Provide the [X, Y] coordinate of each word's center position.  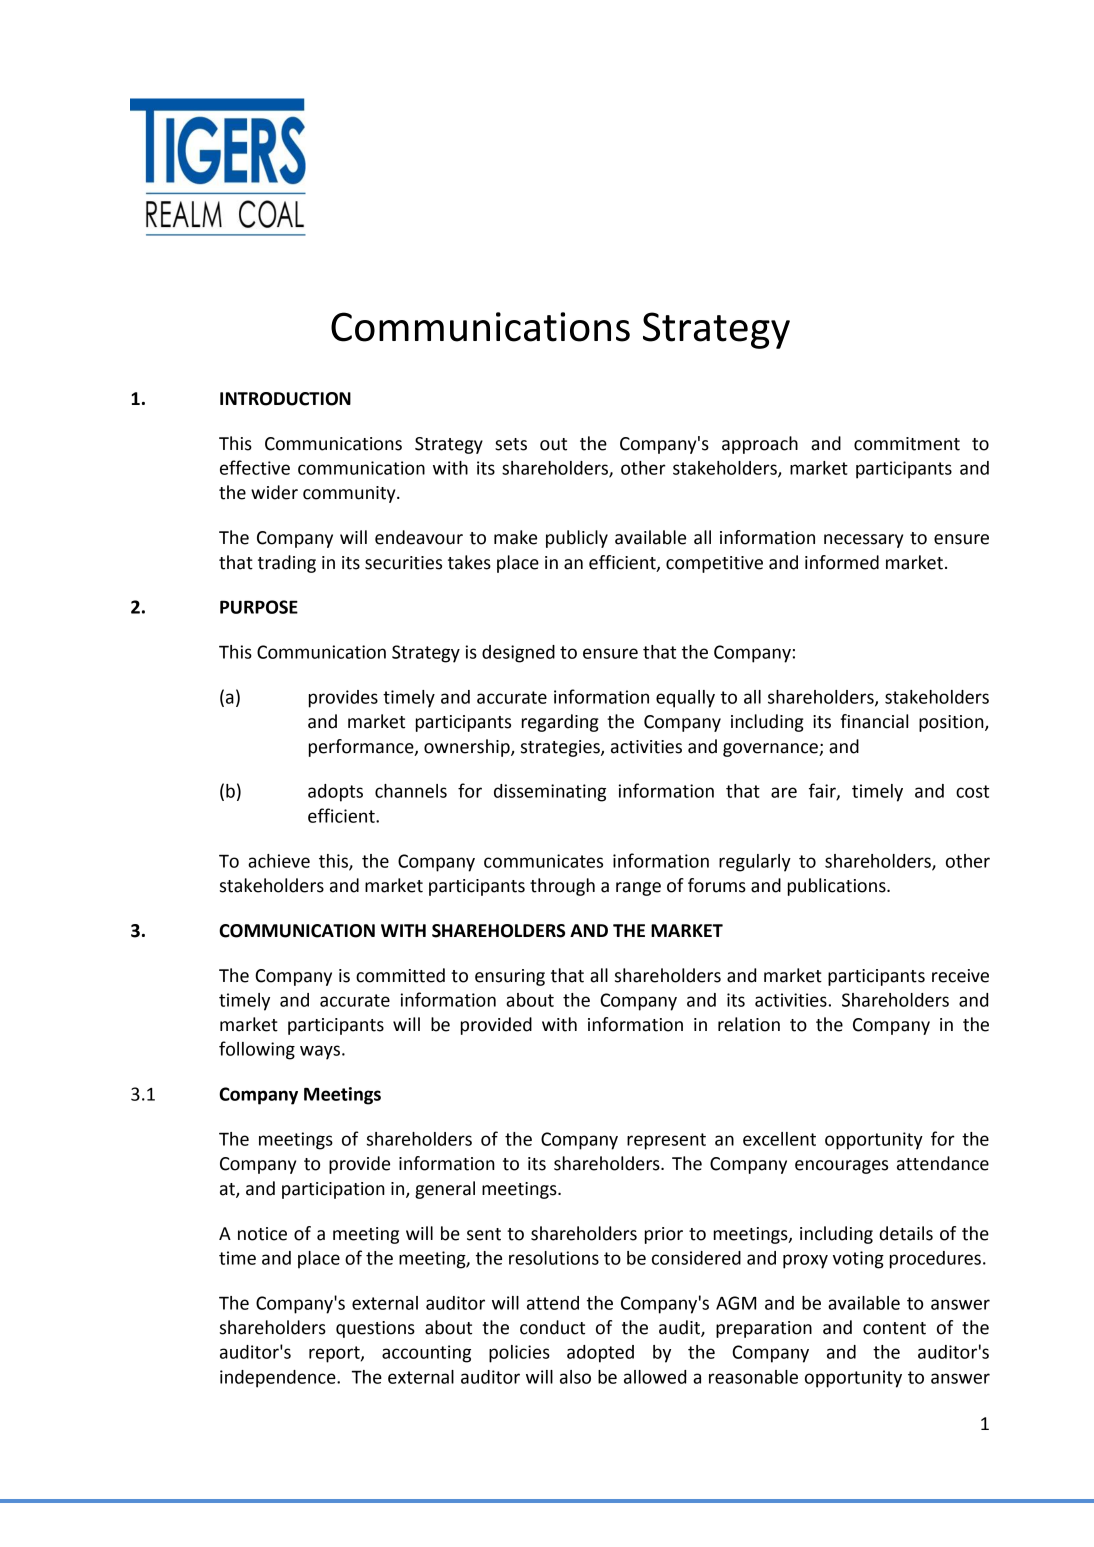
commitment [907, 444]
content [894, 1328]
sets [511, 444]
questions [375, 1329]
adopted [600, 1354]
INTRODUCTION [285, 399]
